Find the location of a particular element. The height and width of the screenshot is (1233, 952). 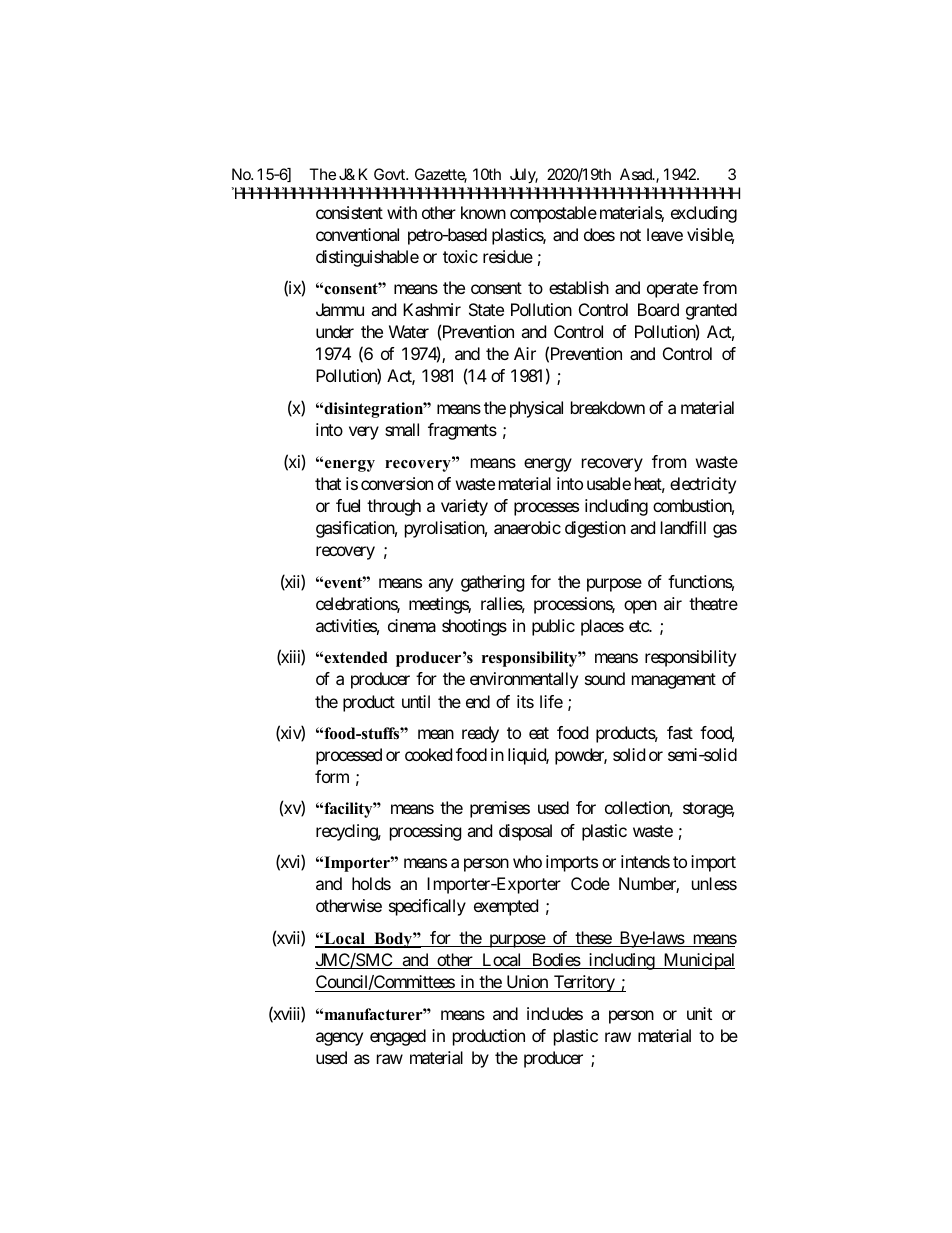

processed is located at coordinates (349, 756).
